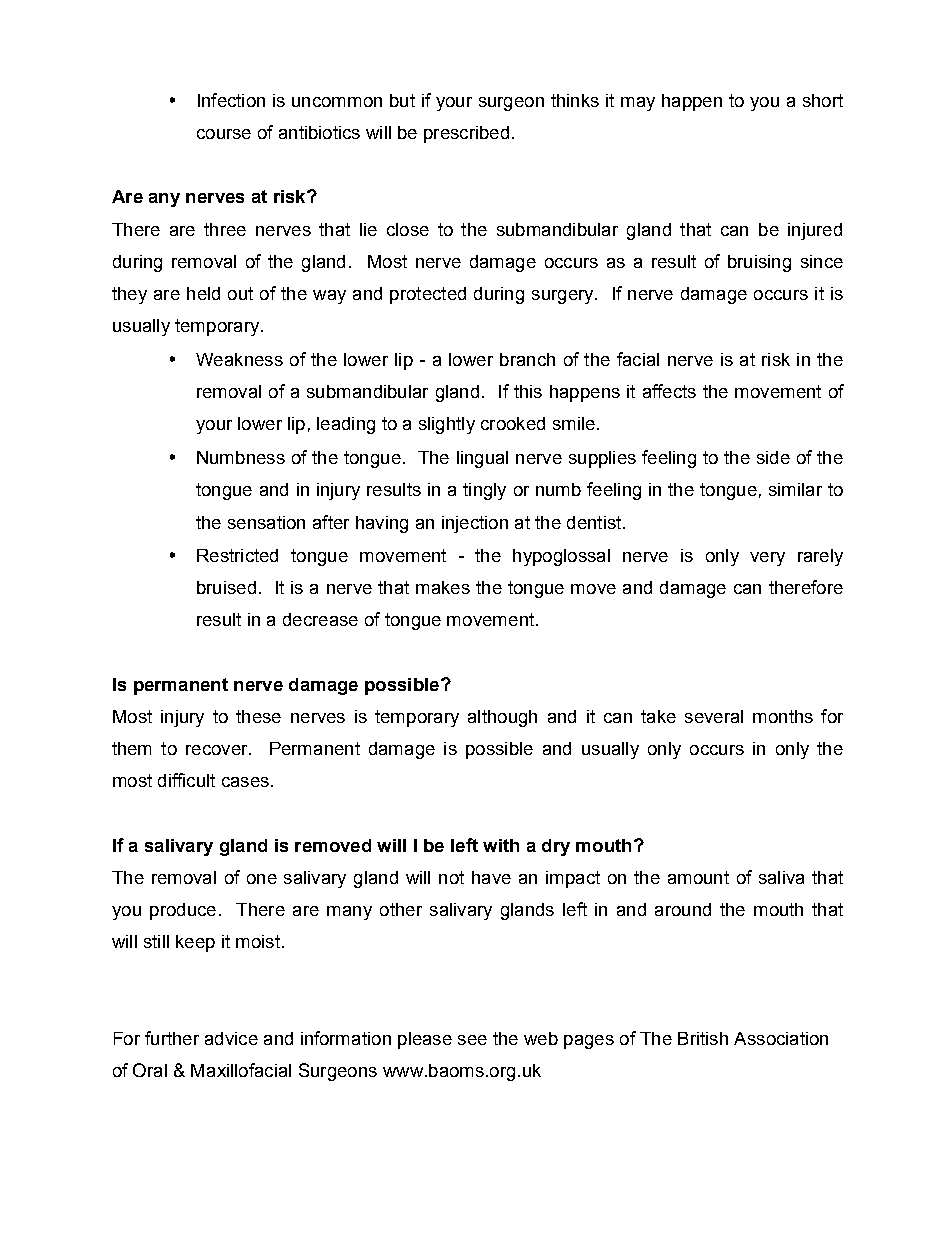  I want to click on side, so click(773, 457).
